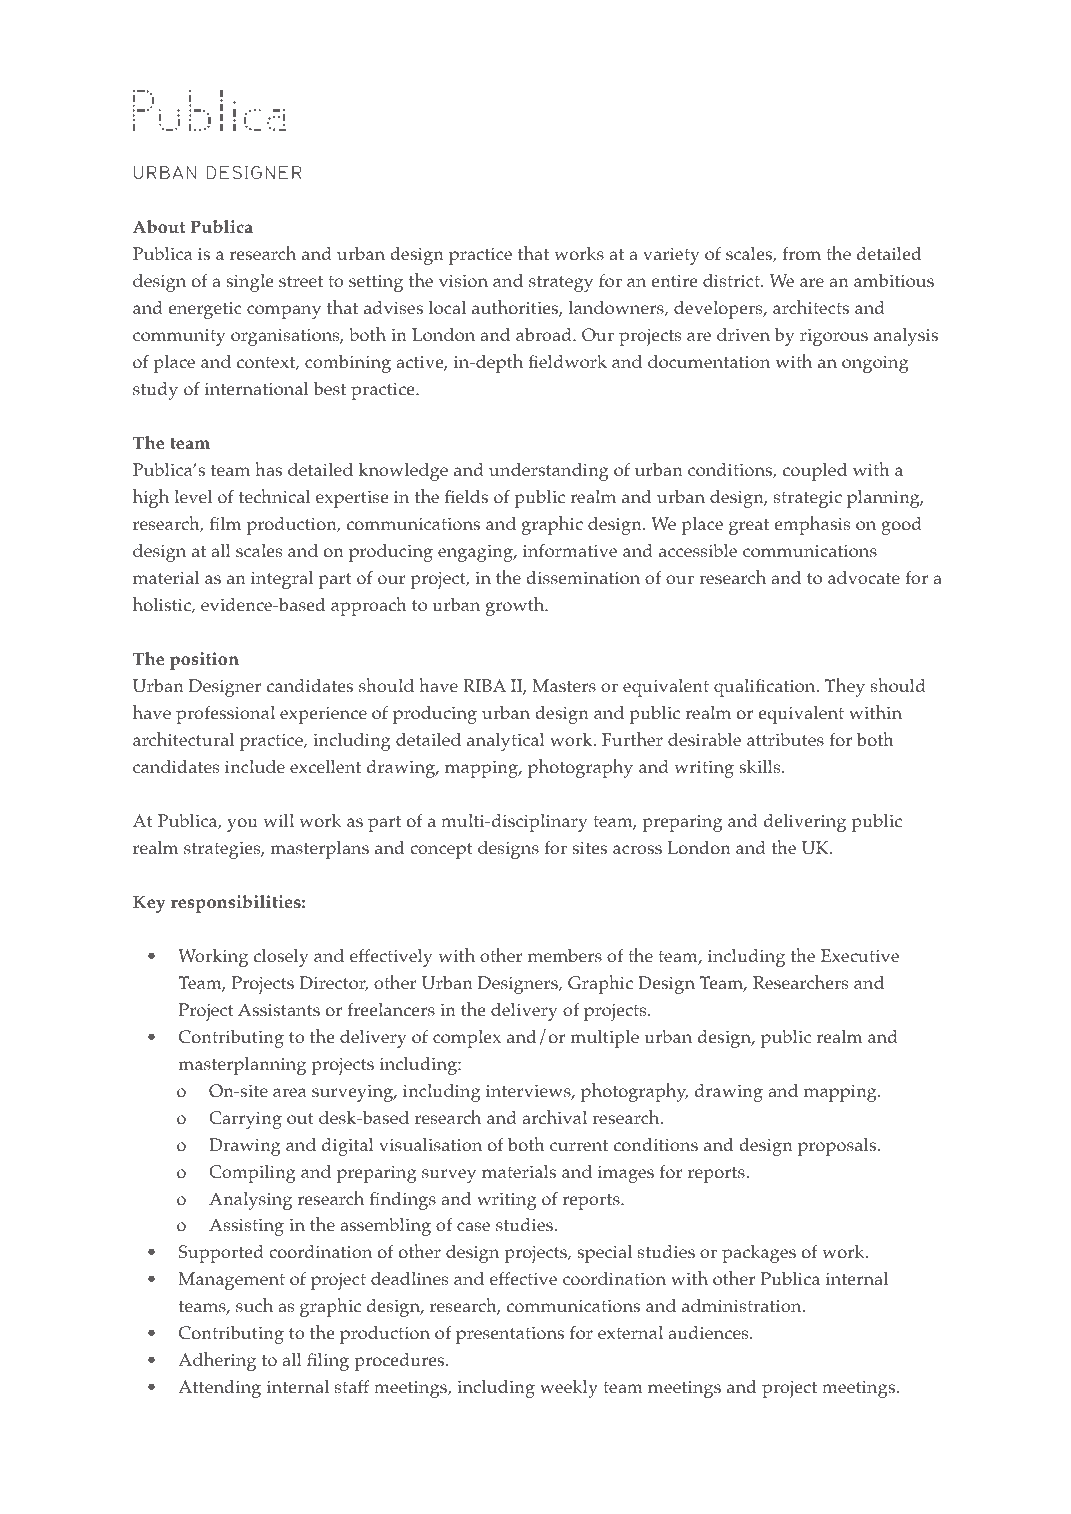  Describe the element at coordinates (217, 1361) in the screenshot. I see `Adhering` at that location.
